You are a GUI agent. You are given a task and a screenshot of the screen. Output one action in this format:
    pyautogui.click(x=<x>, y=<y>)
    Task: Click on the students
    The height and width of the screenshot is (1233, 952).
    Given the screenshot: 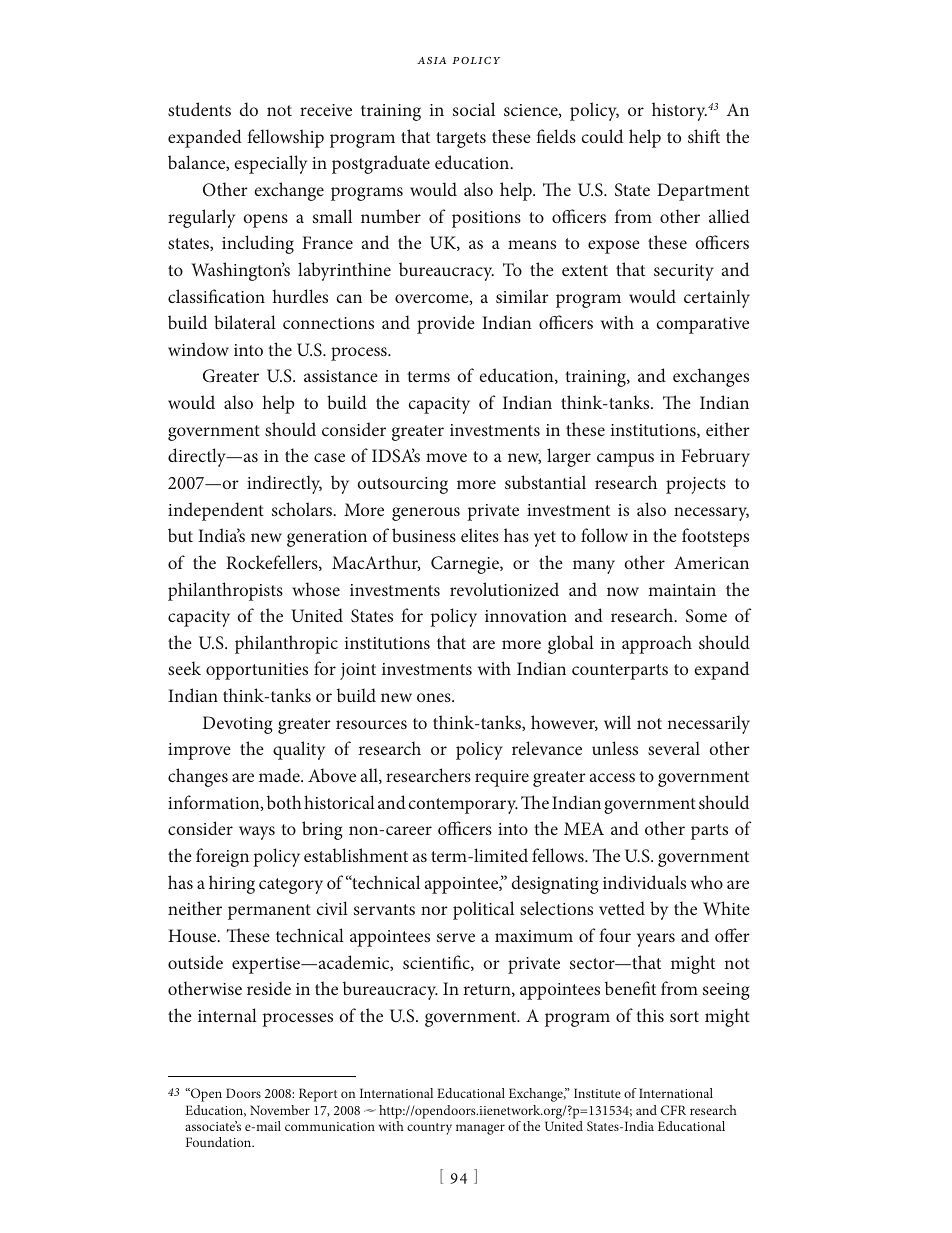 What is the action you would take?
    pyautogui.click(x=199, y=109)
